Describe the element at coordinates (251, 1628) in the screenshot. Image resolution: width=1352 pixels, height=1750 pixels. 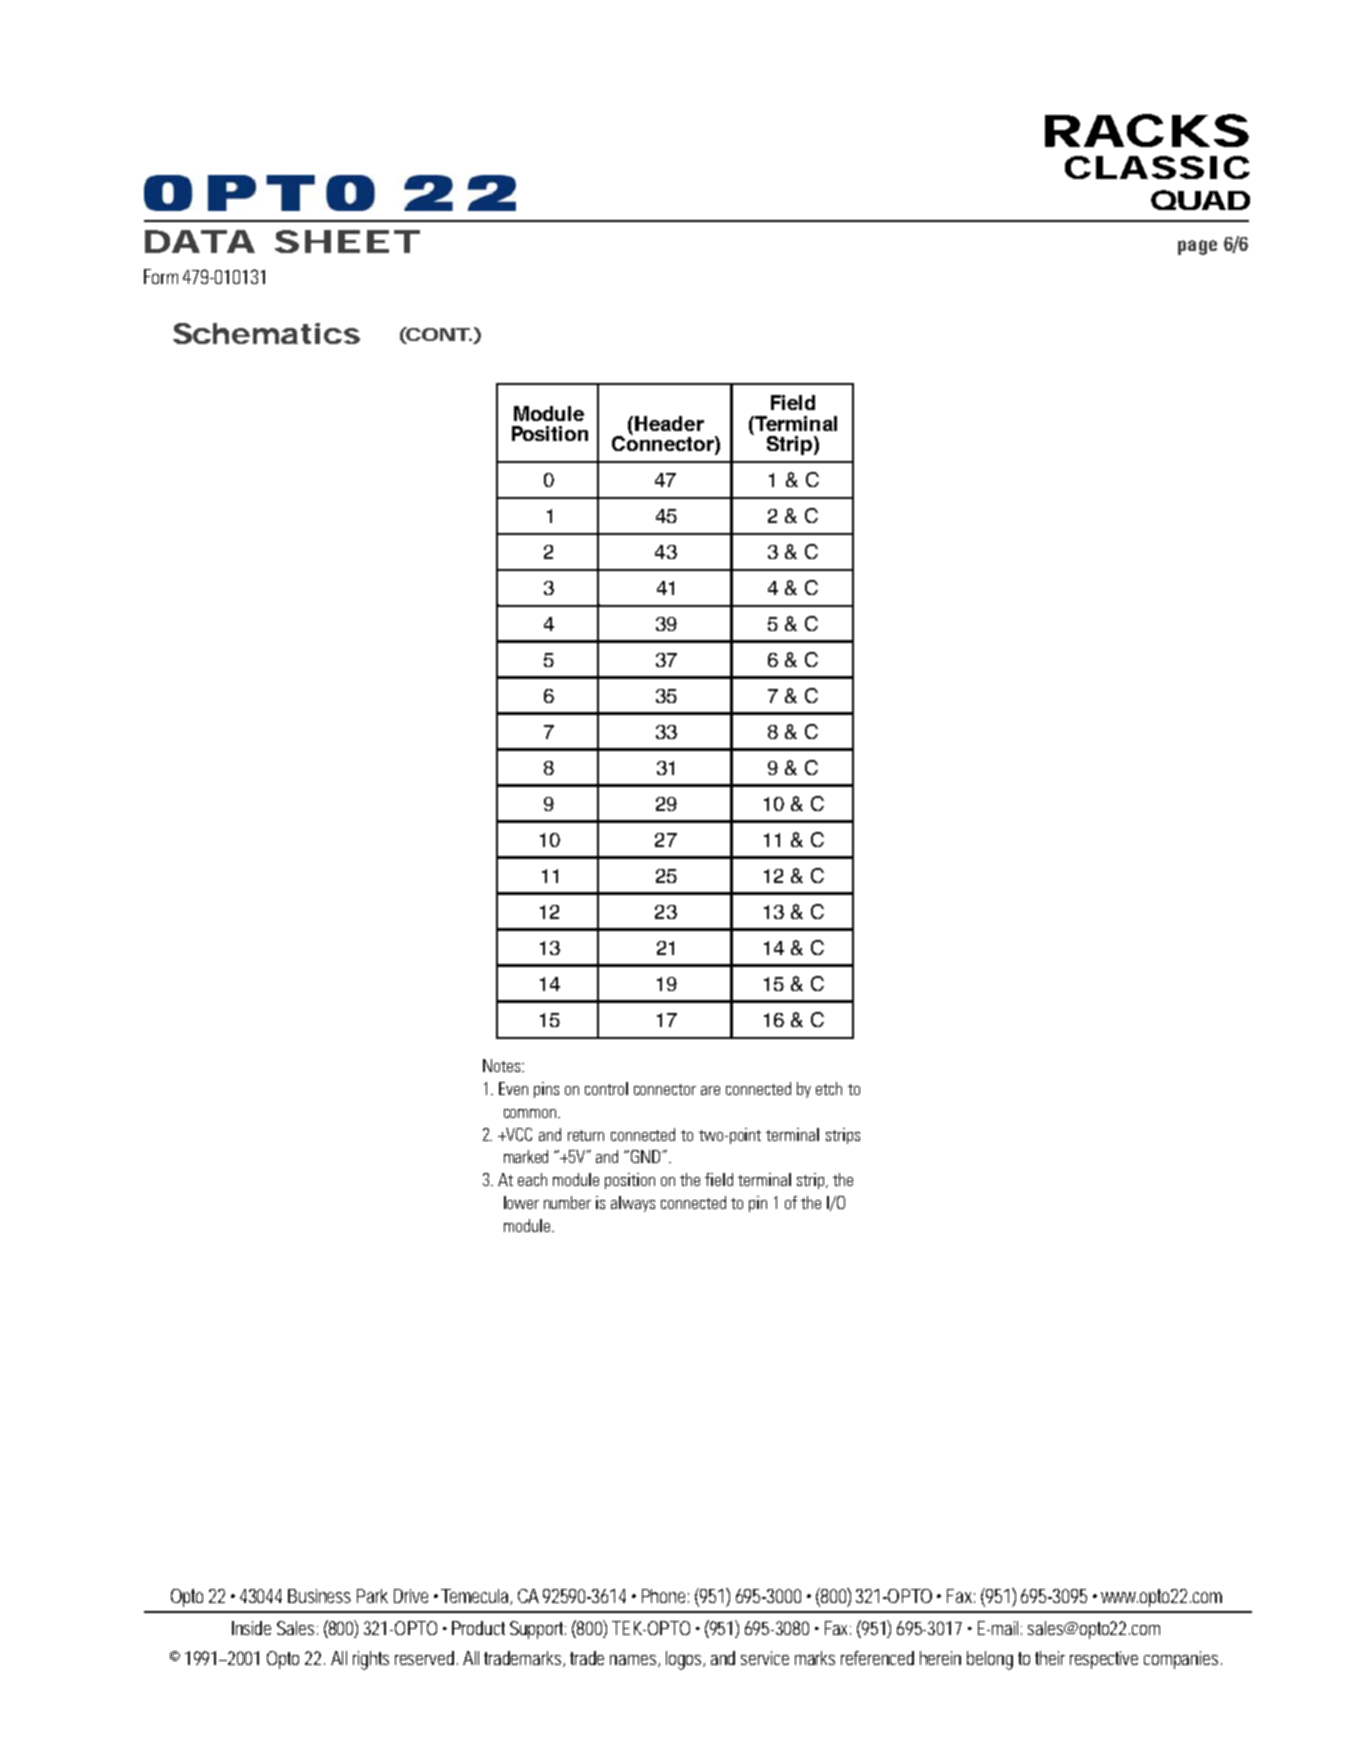
I see `Inside` at that location.
